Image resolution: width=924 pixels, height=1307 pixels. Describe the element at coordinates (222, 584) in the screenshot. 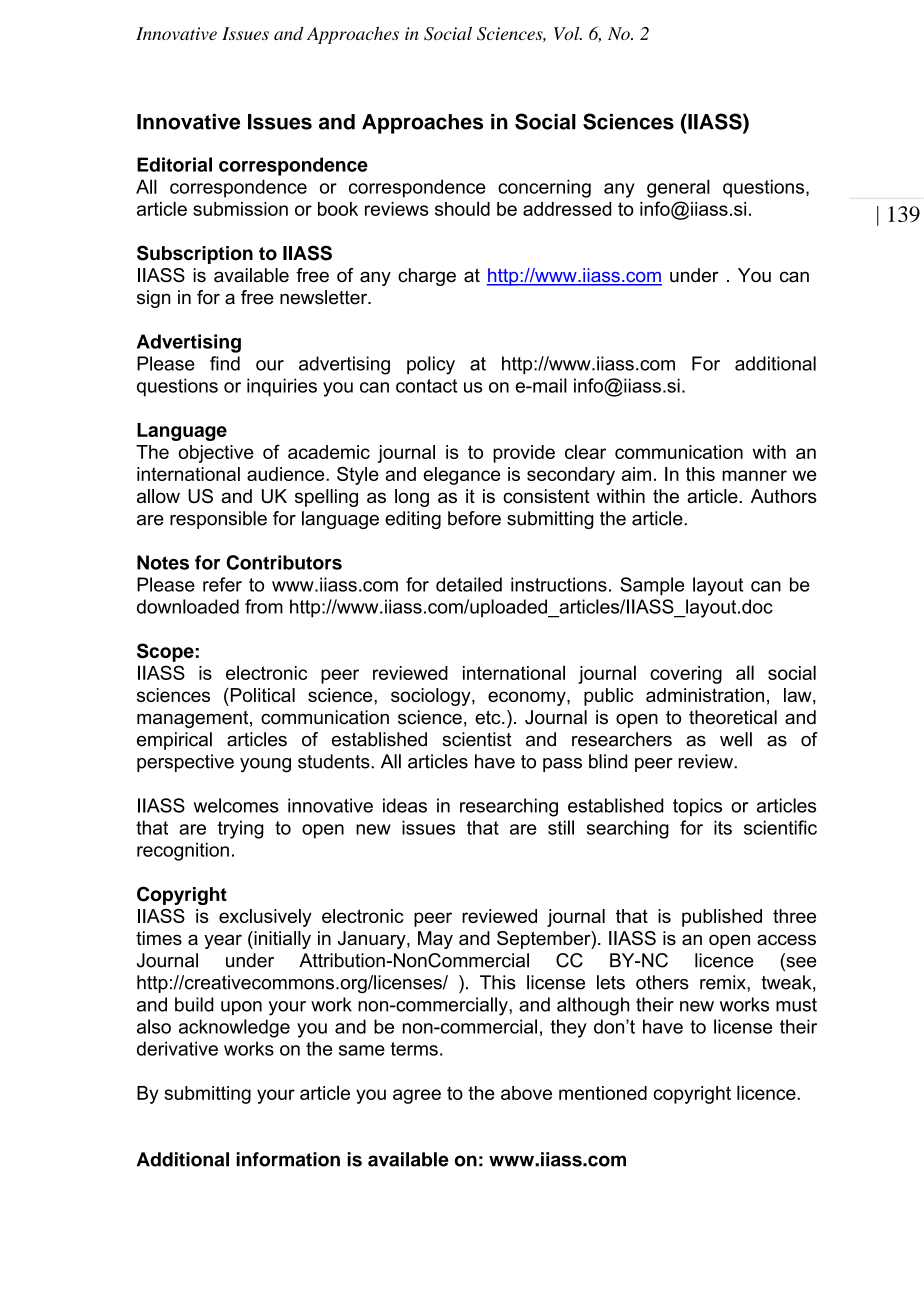

I see `refer` at that location.
